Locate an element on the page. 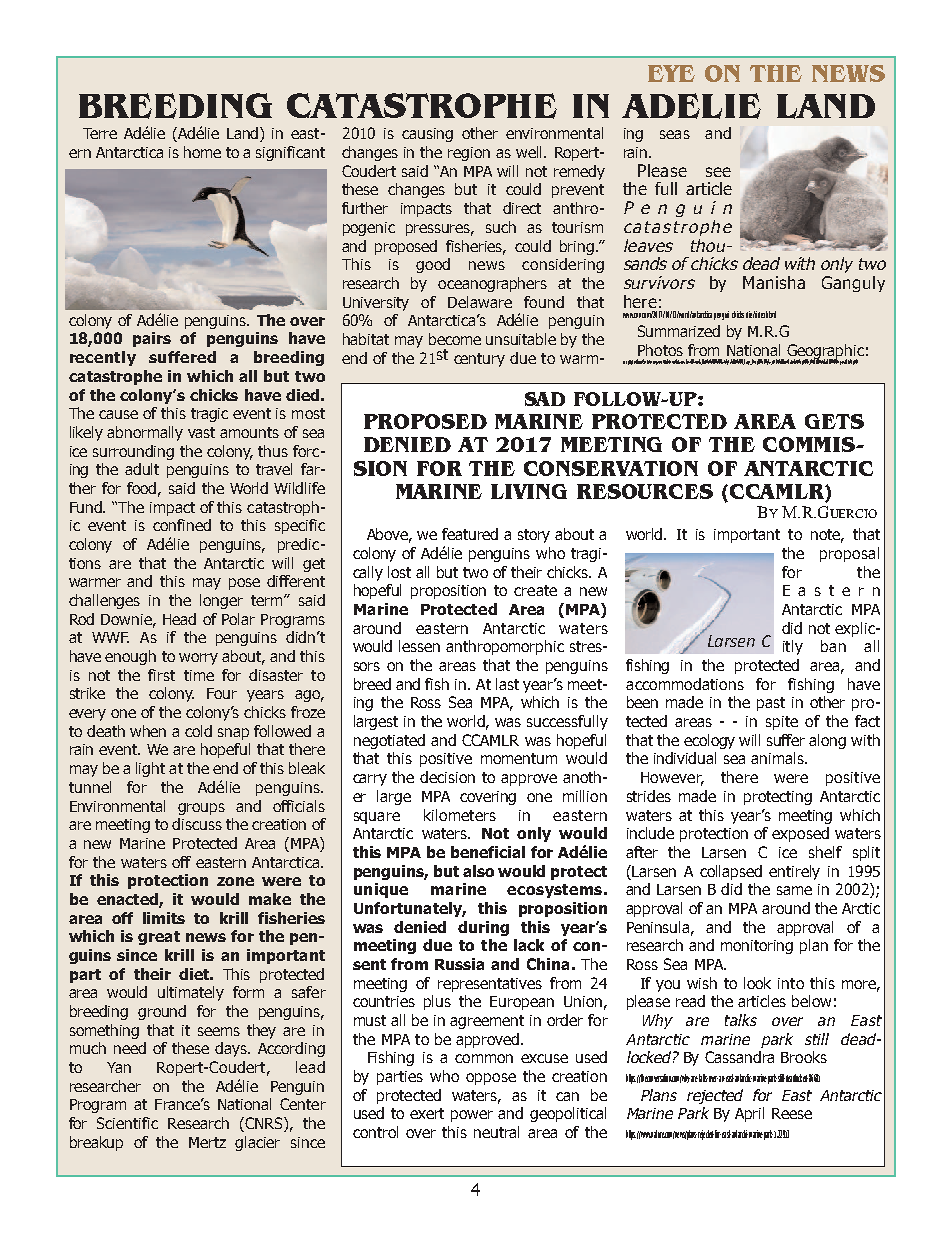 The image size is (952, 1233). EYE is located at coordinates (671, 73).
